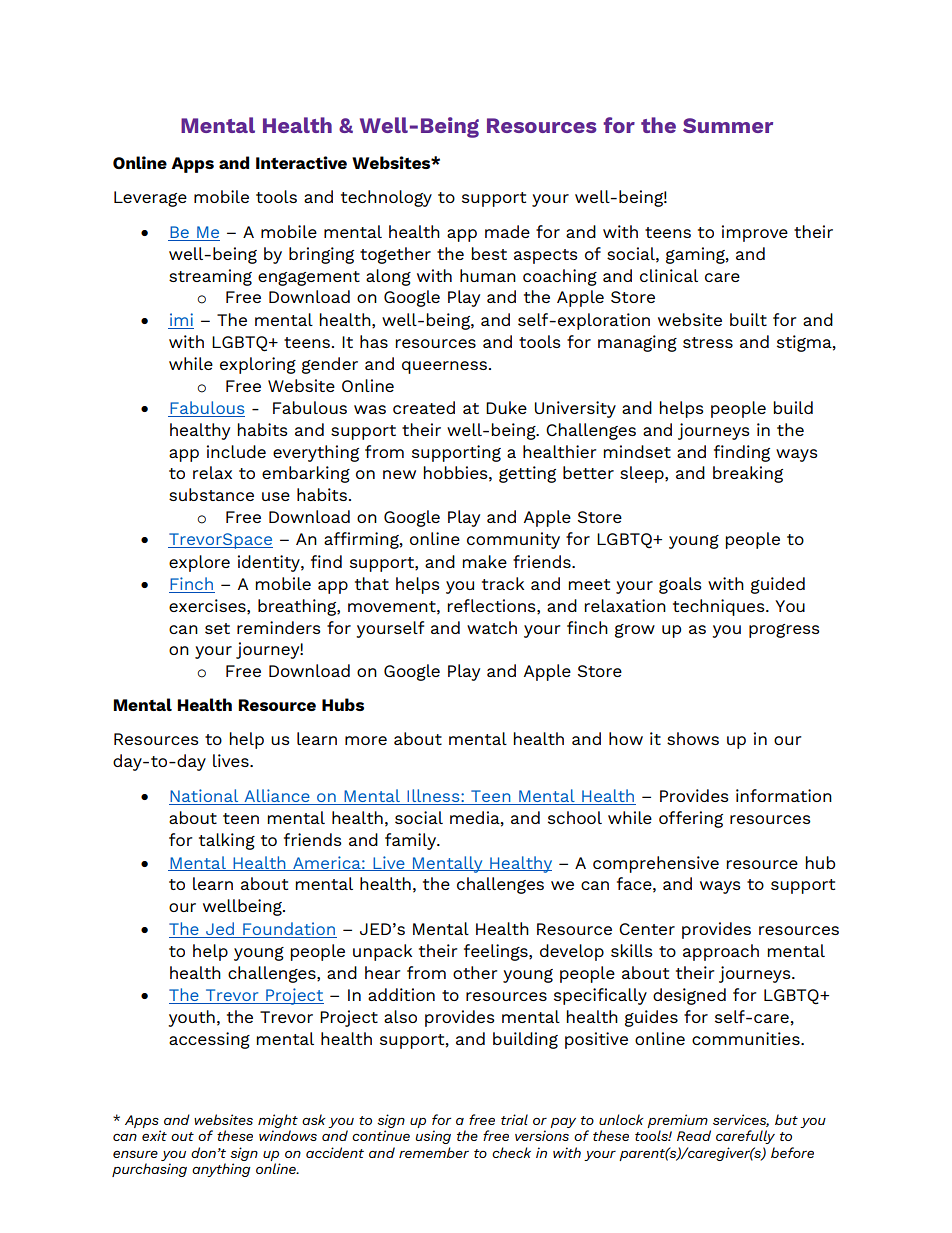 This page has height=1233, width=952. Describe the element at coordinates (492, 627) in the page. I see `watch` at that location.
